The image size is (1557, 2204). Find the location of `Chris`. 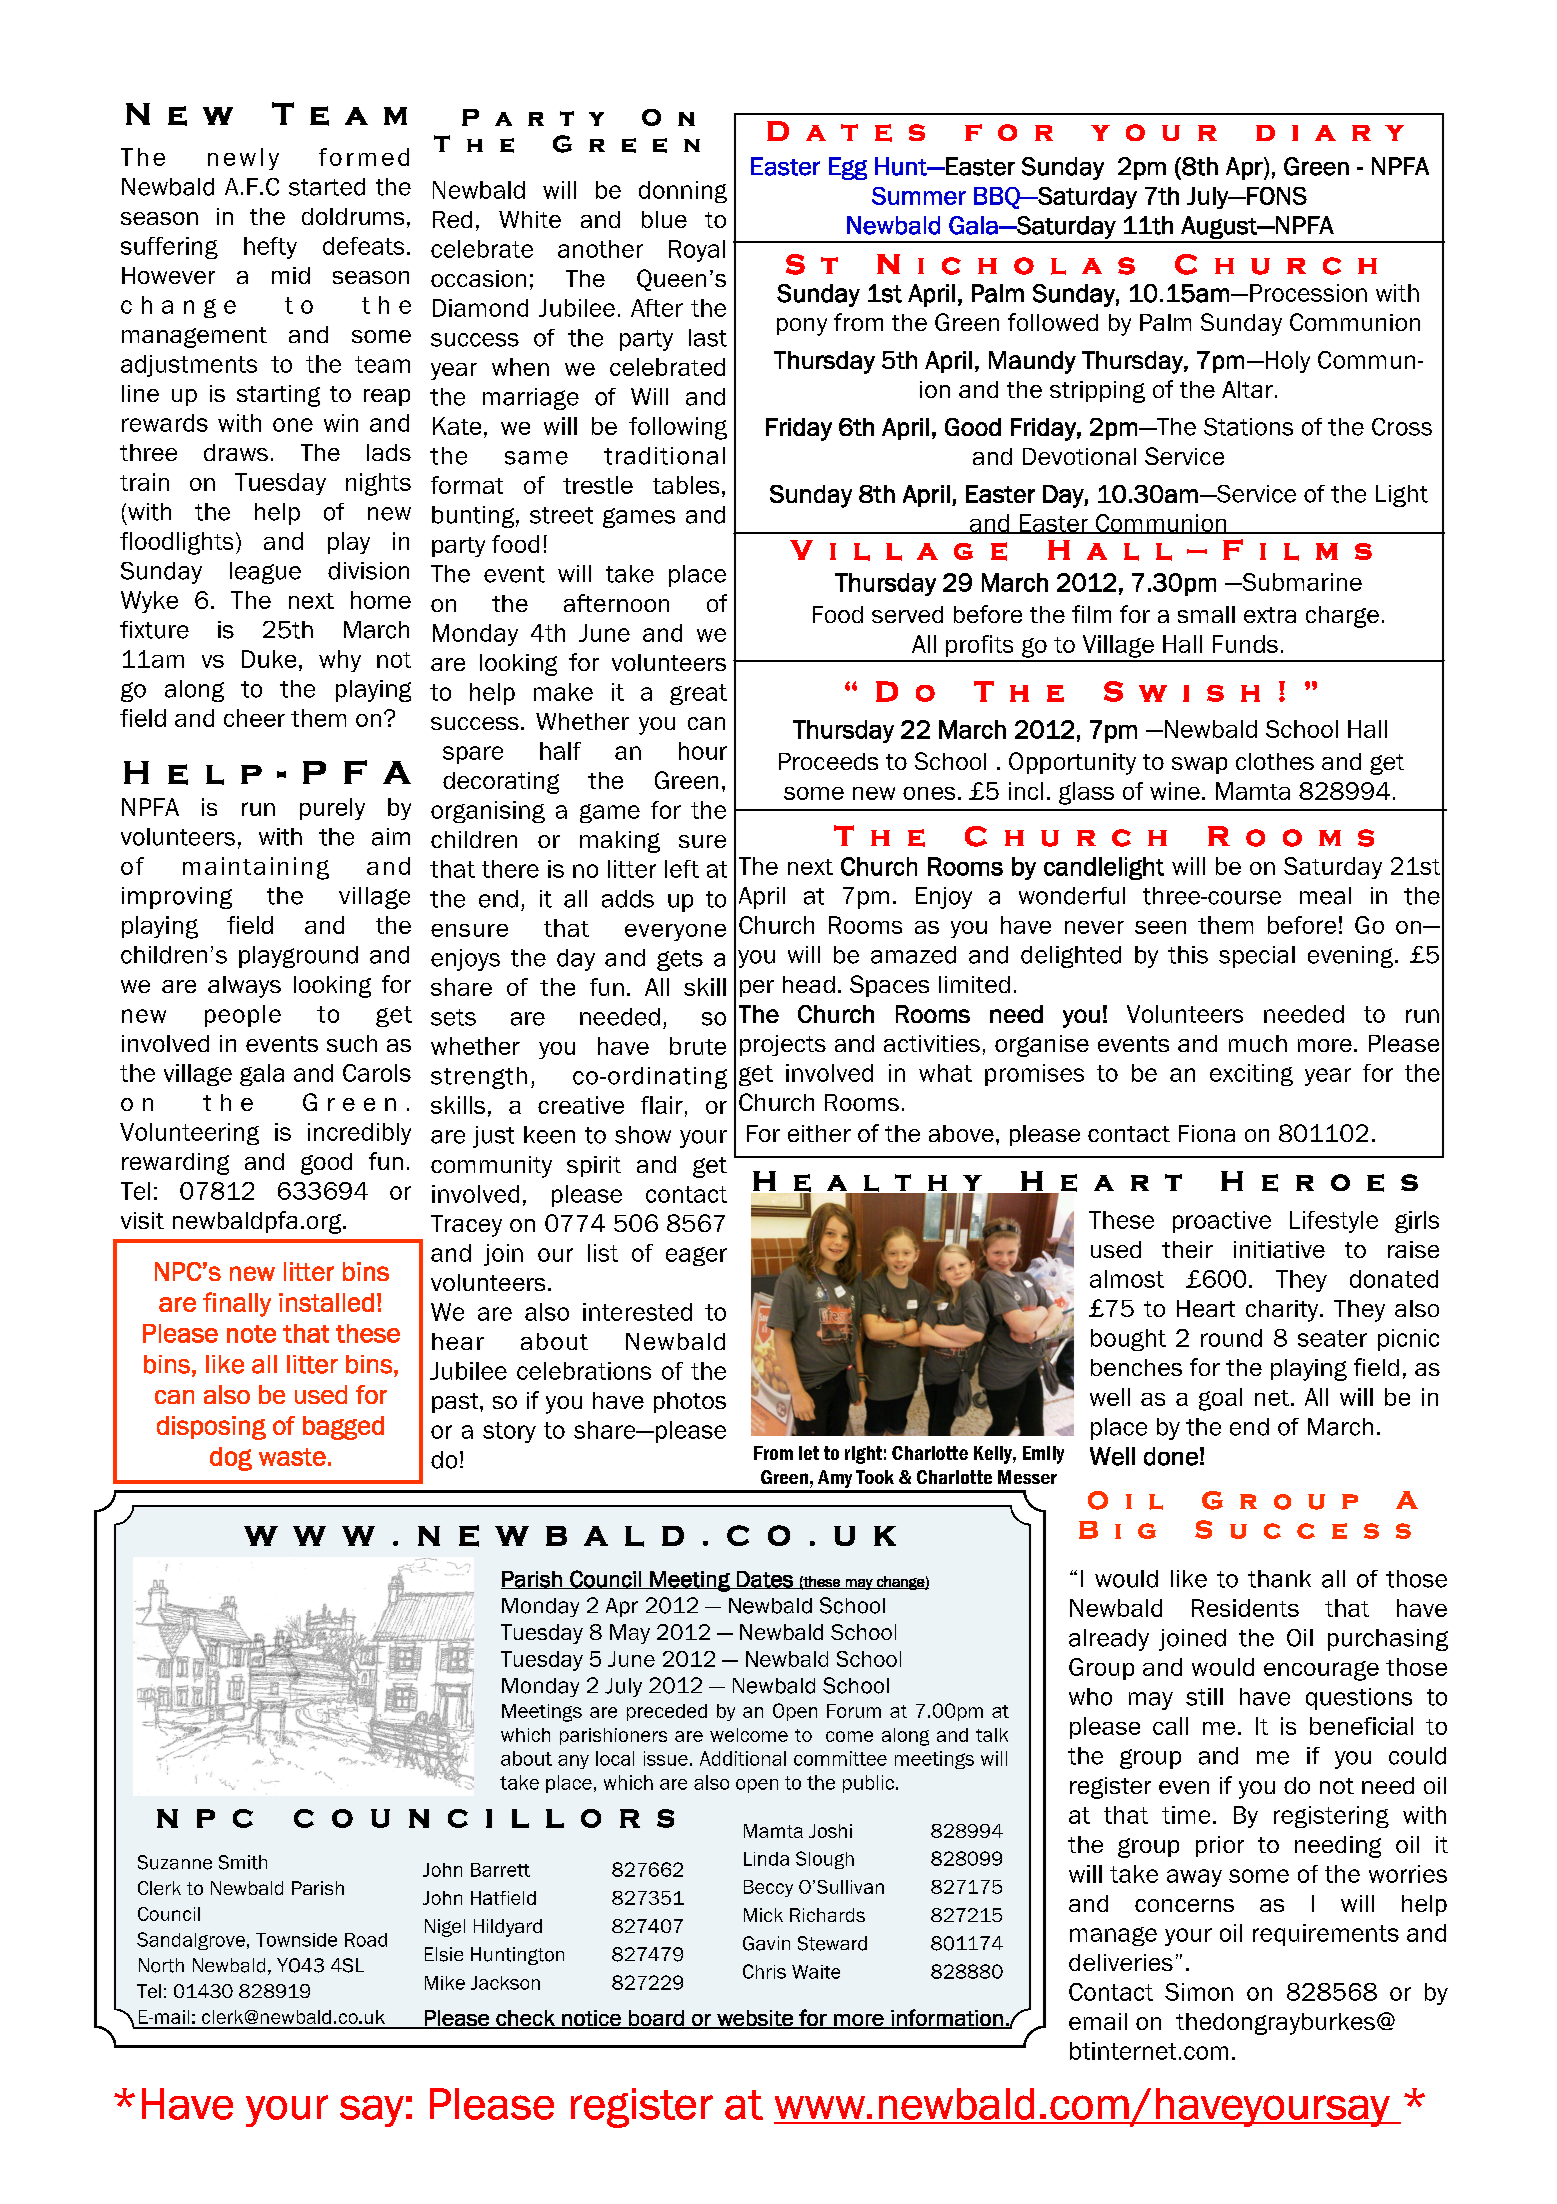

Chris is located at coordinates (764, 1971).
